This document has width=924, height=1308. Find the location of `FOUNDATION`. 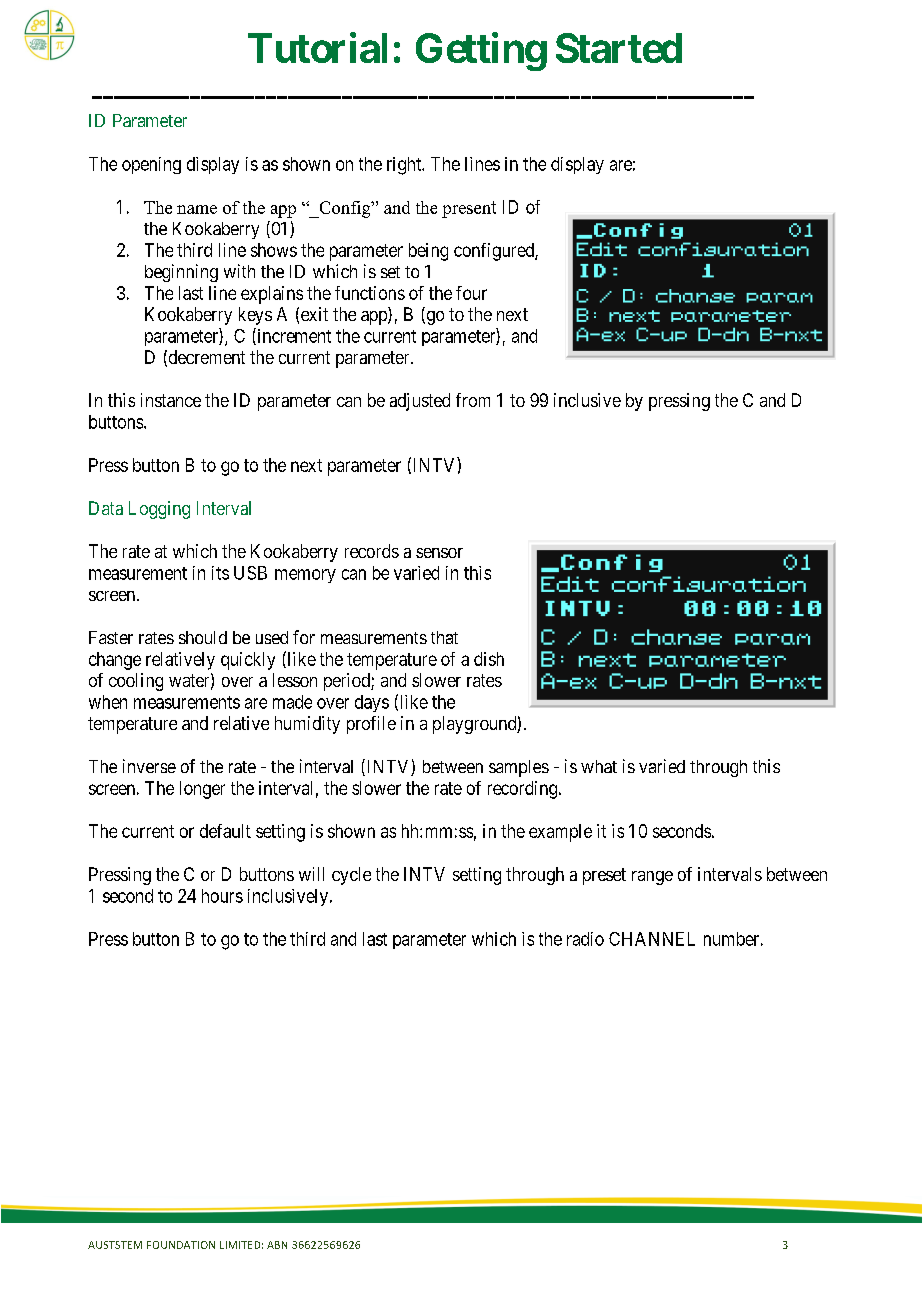

FOUNDATION is located at coordinates (181, 1245).
